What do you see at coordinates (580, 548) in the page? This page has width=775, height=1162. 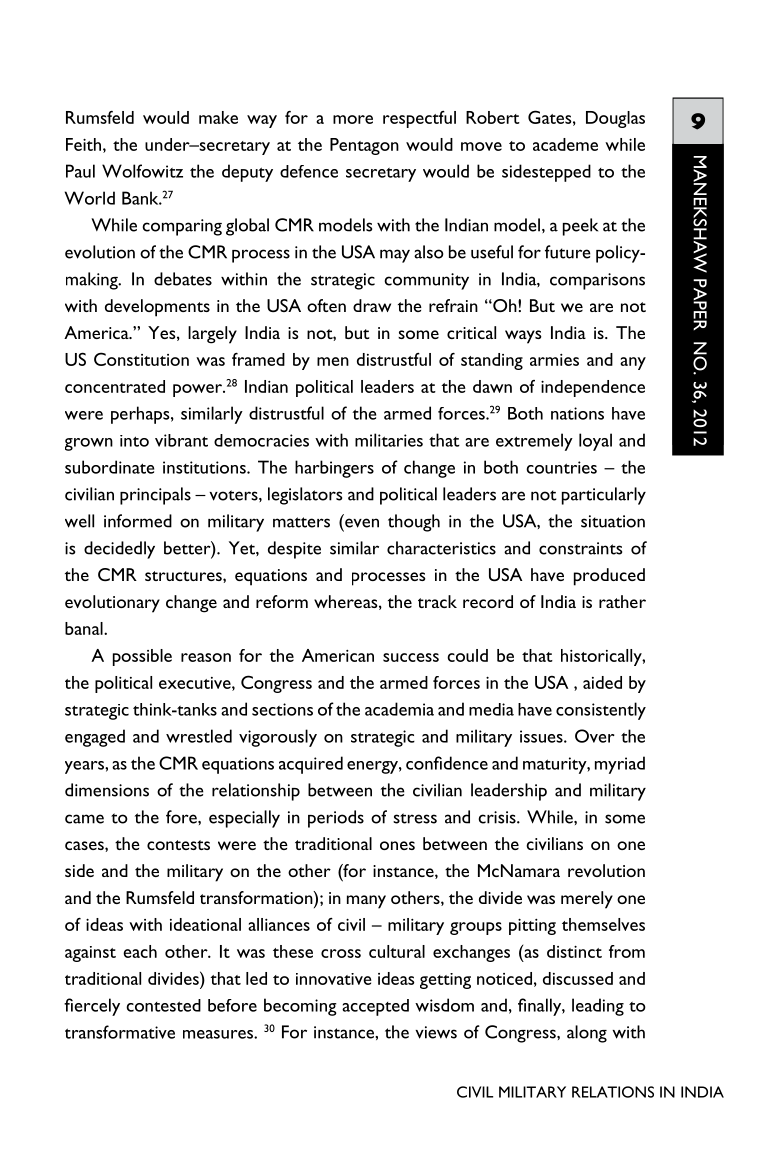 I see `constraints` at bounding box center [580, 548].
